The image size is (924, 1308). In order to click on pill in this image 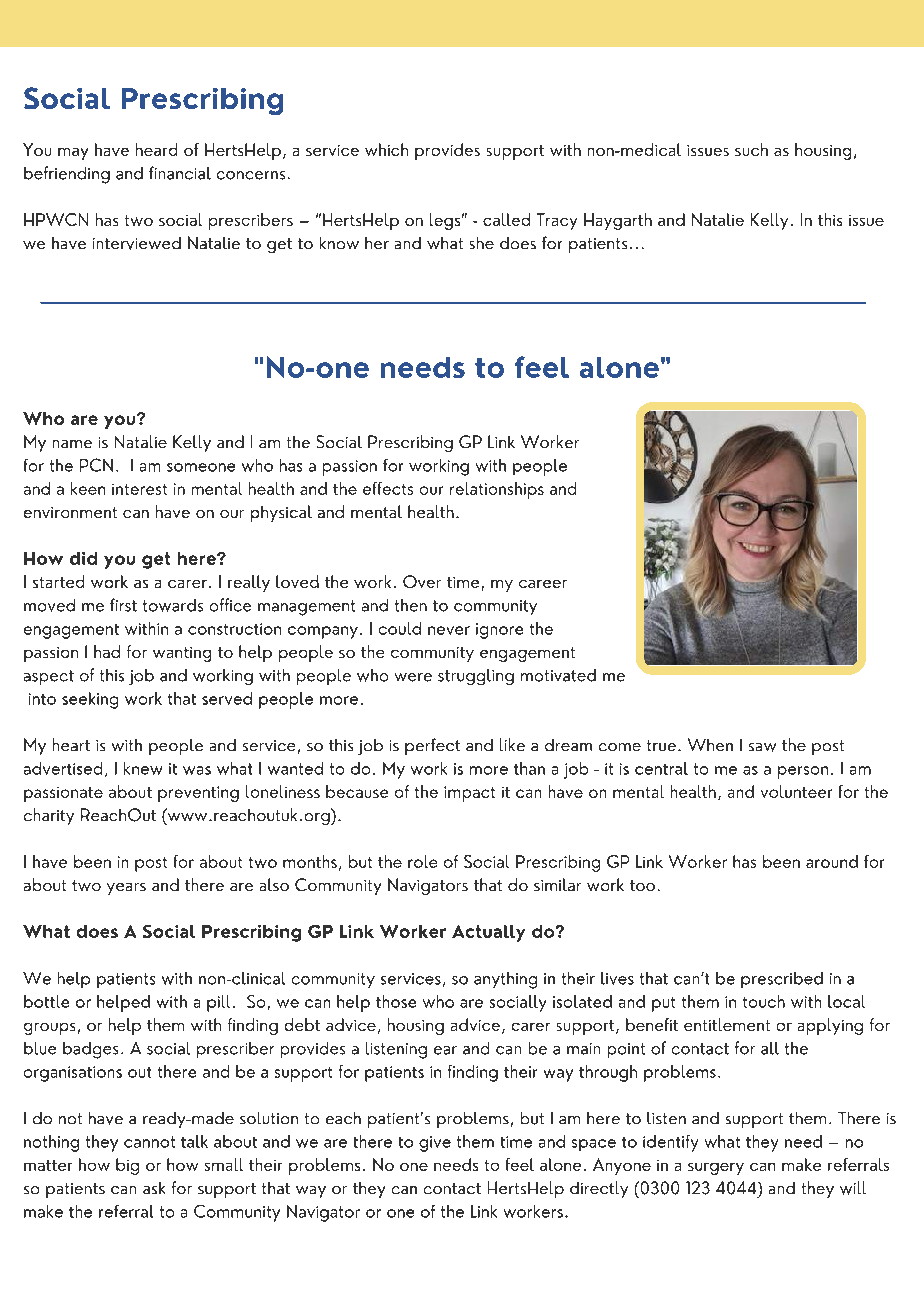, I will do `click(218, 1003)`.
